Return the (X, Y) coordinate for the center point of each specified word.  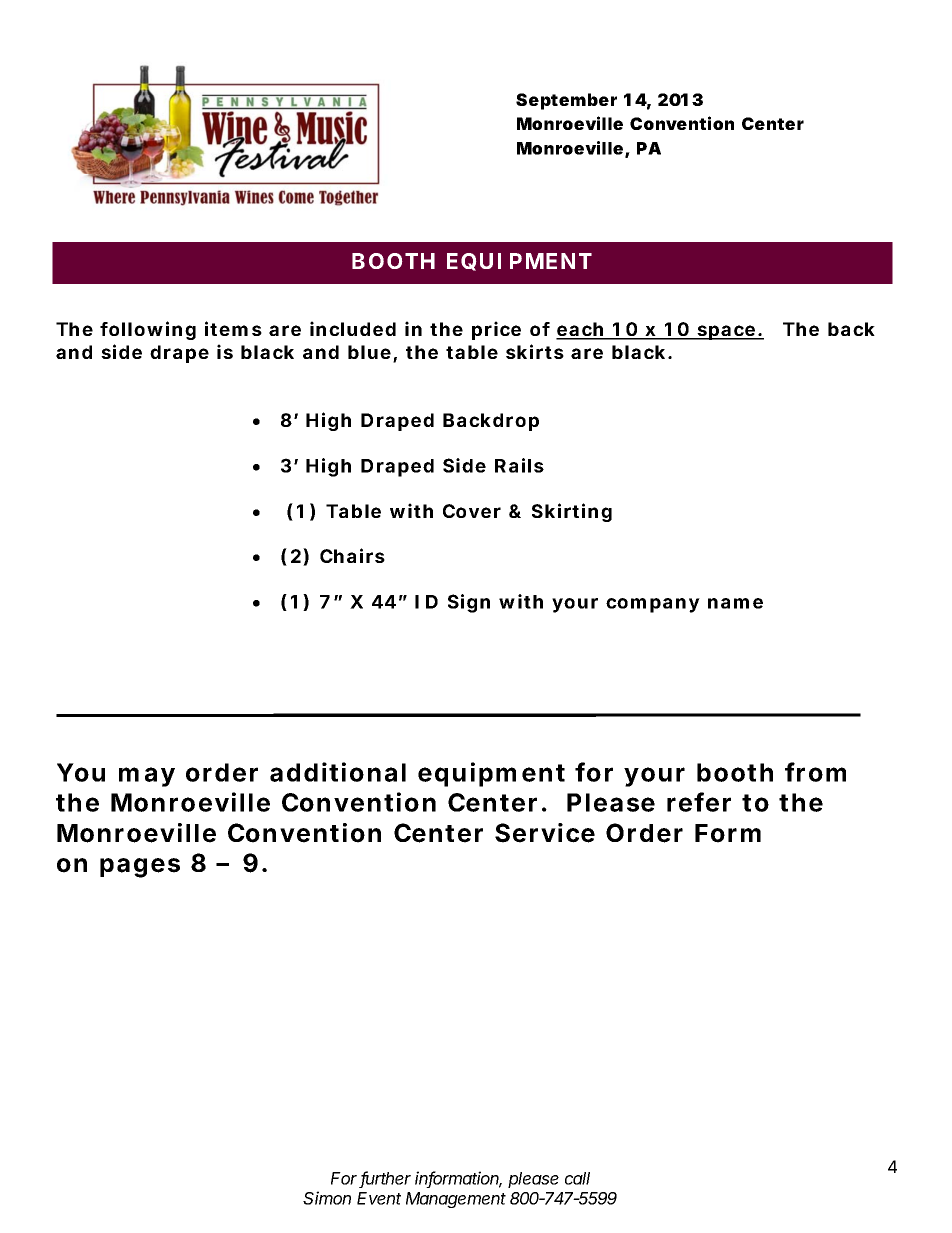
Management (456, 1200)
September (566, 101)
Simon (327, 1198)
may (147, 777)
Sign (469, 603)
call (577, 1178)
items (233, 328)
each (582, 330)
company (653, 605)
